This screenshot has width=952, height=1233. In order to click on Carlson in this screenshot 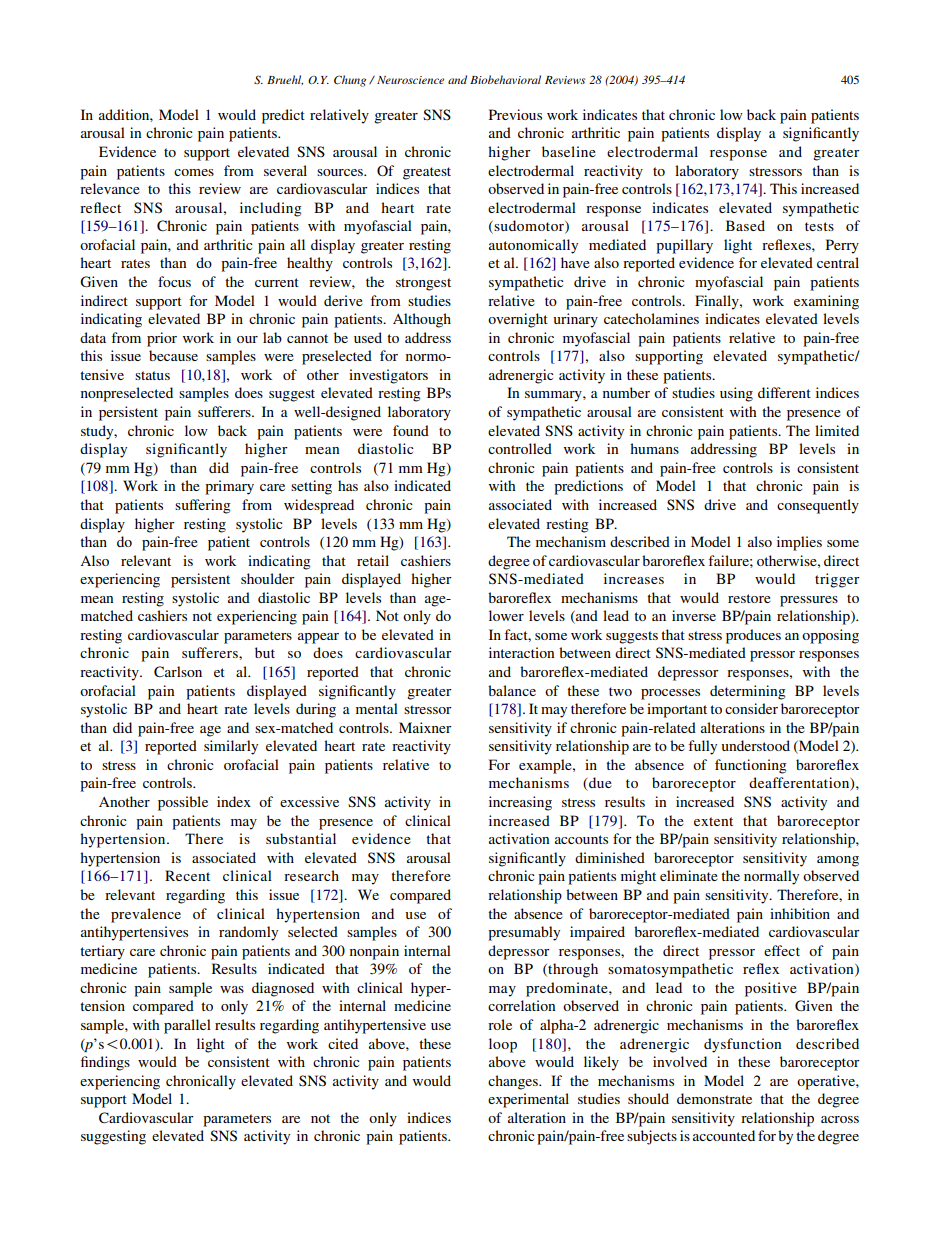, I will do `click(178, 671)`.
